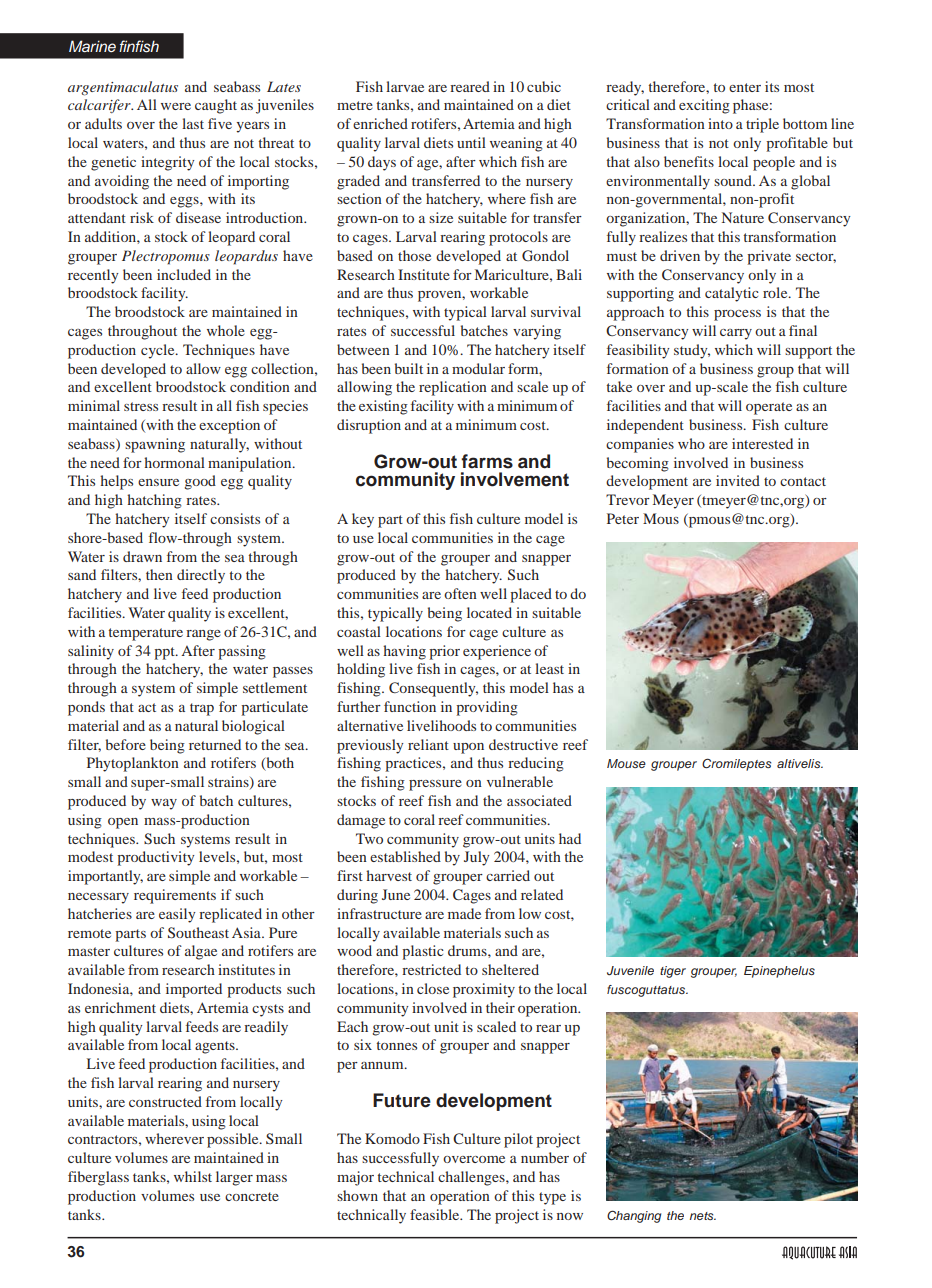 Image resolution: width=932 pixels, height=1288 pixels. I want to click on Peter, so click(623, 518).
